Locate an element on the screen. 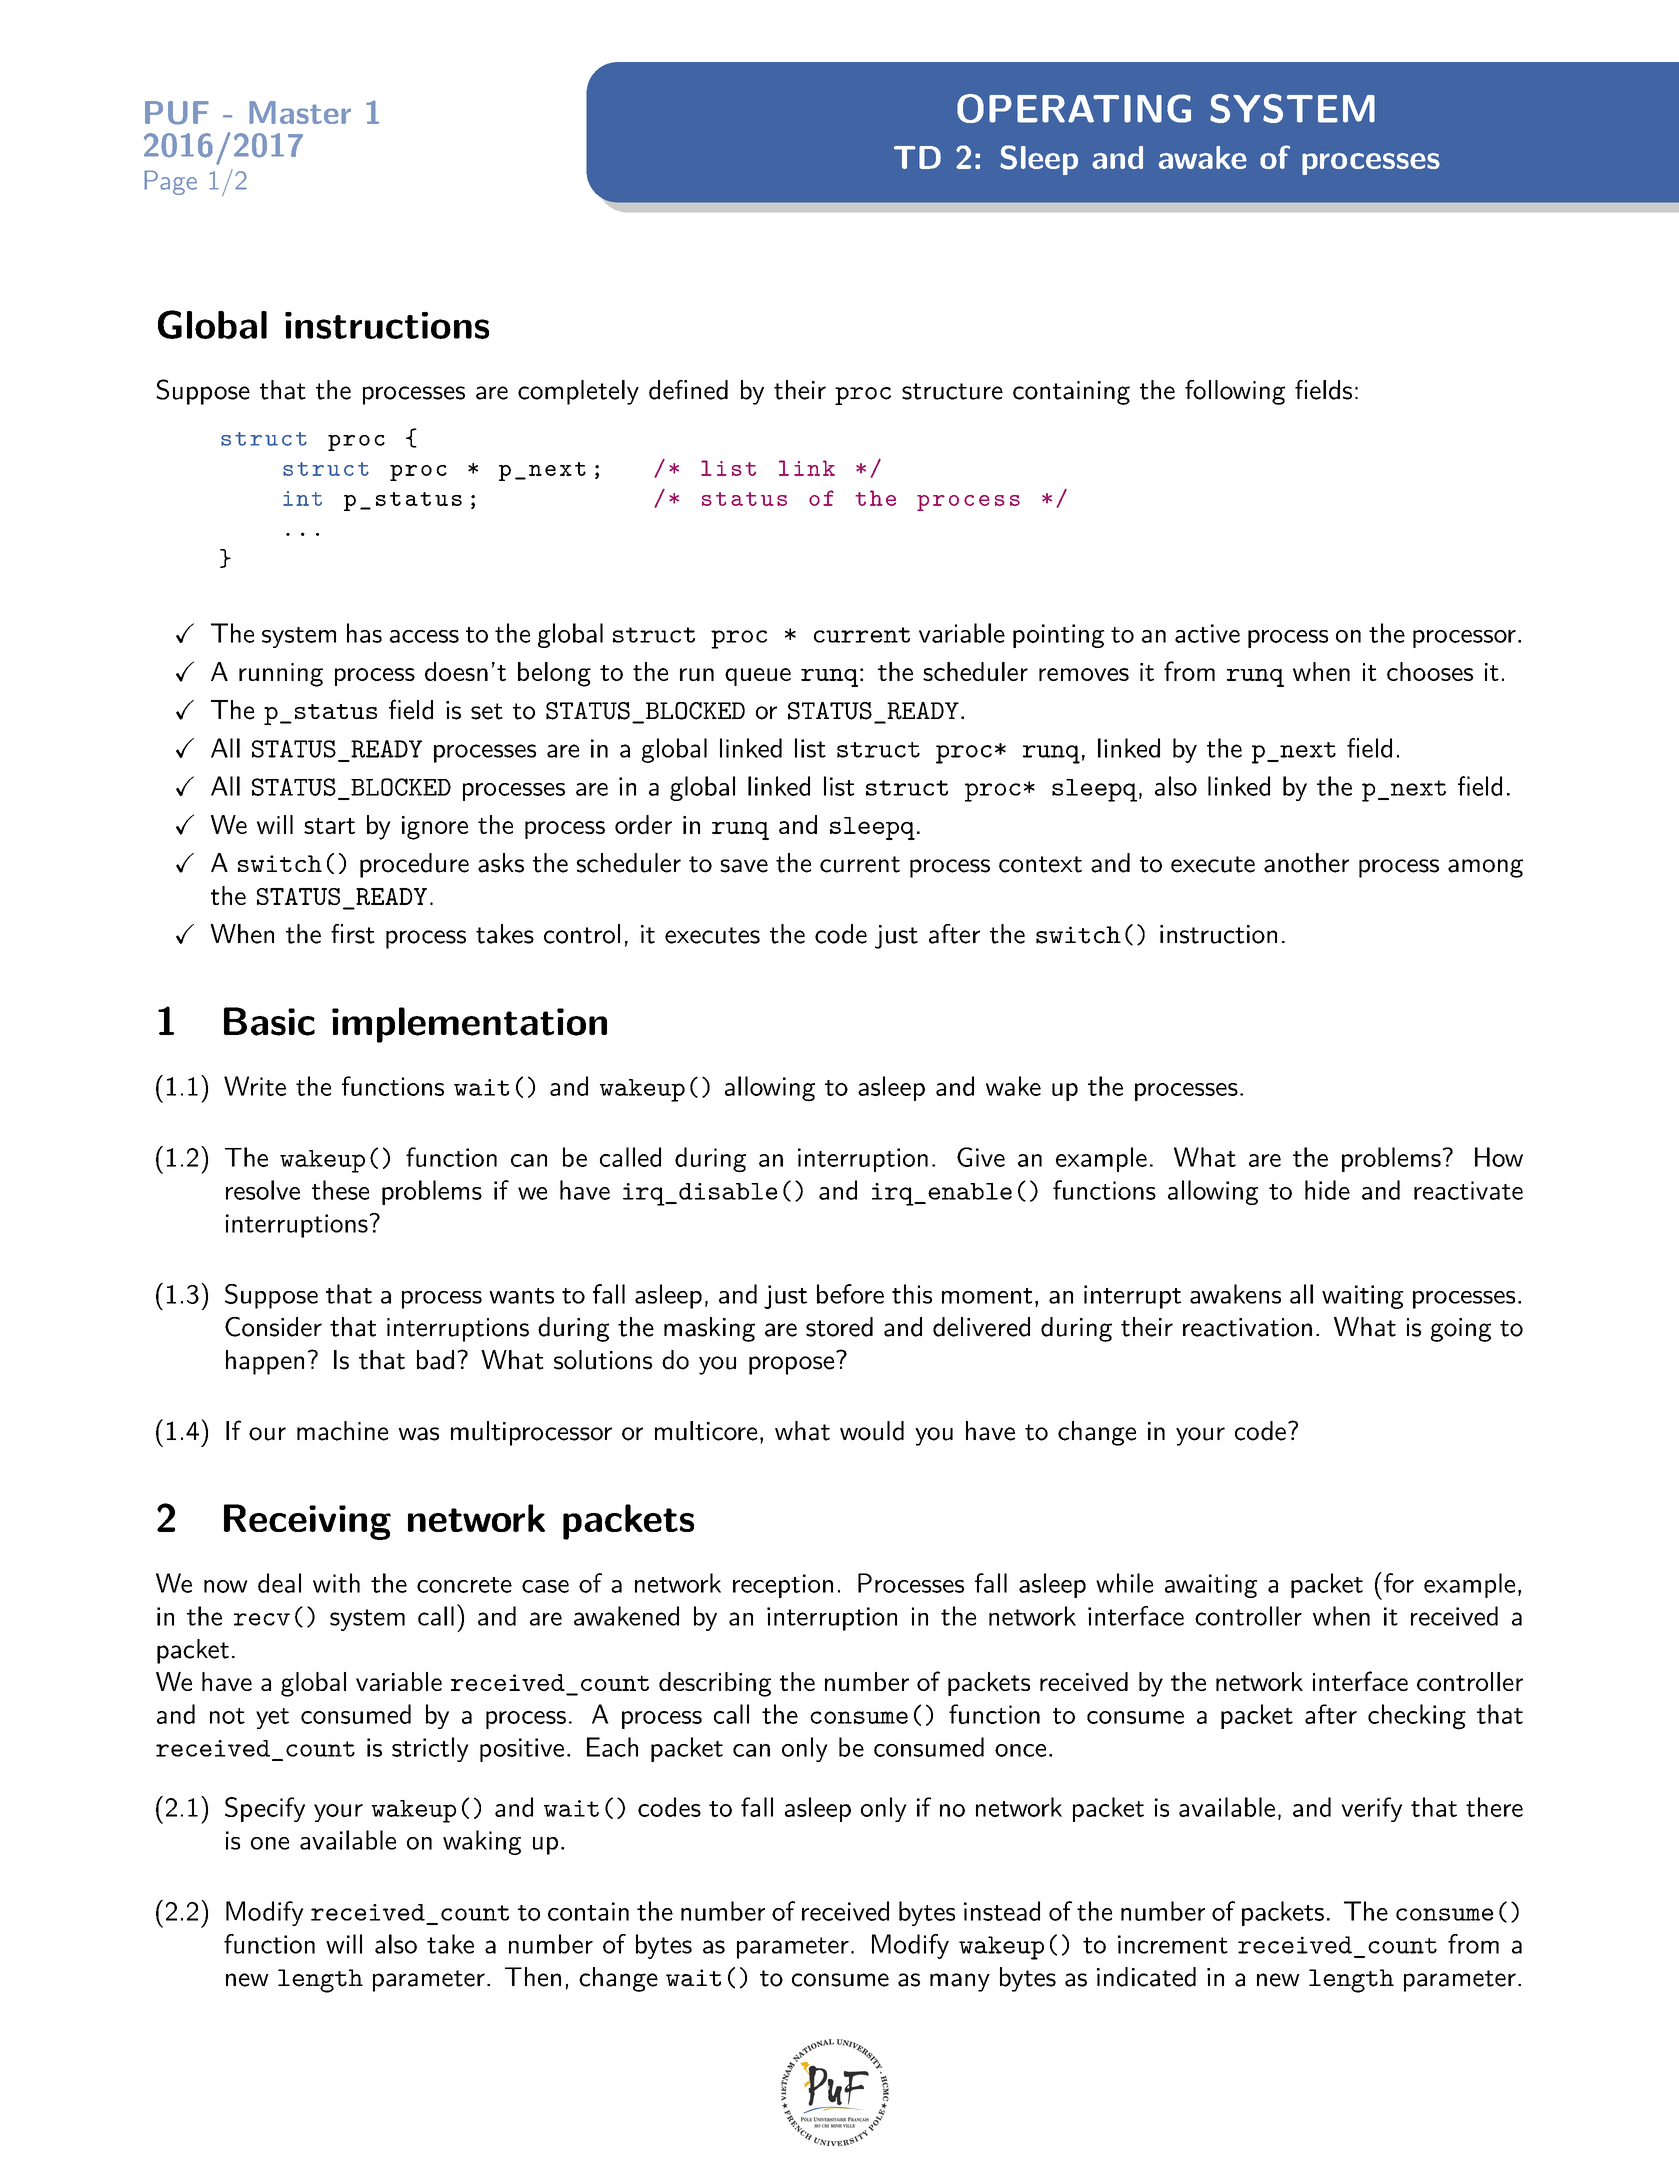 The image size is (1679, 2173). has is located at coordinates (364, 633).
